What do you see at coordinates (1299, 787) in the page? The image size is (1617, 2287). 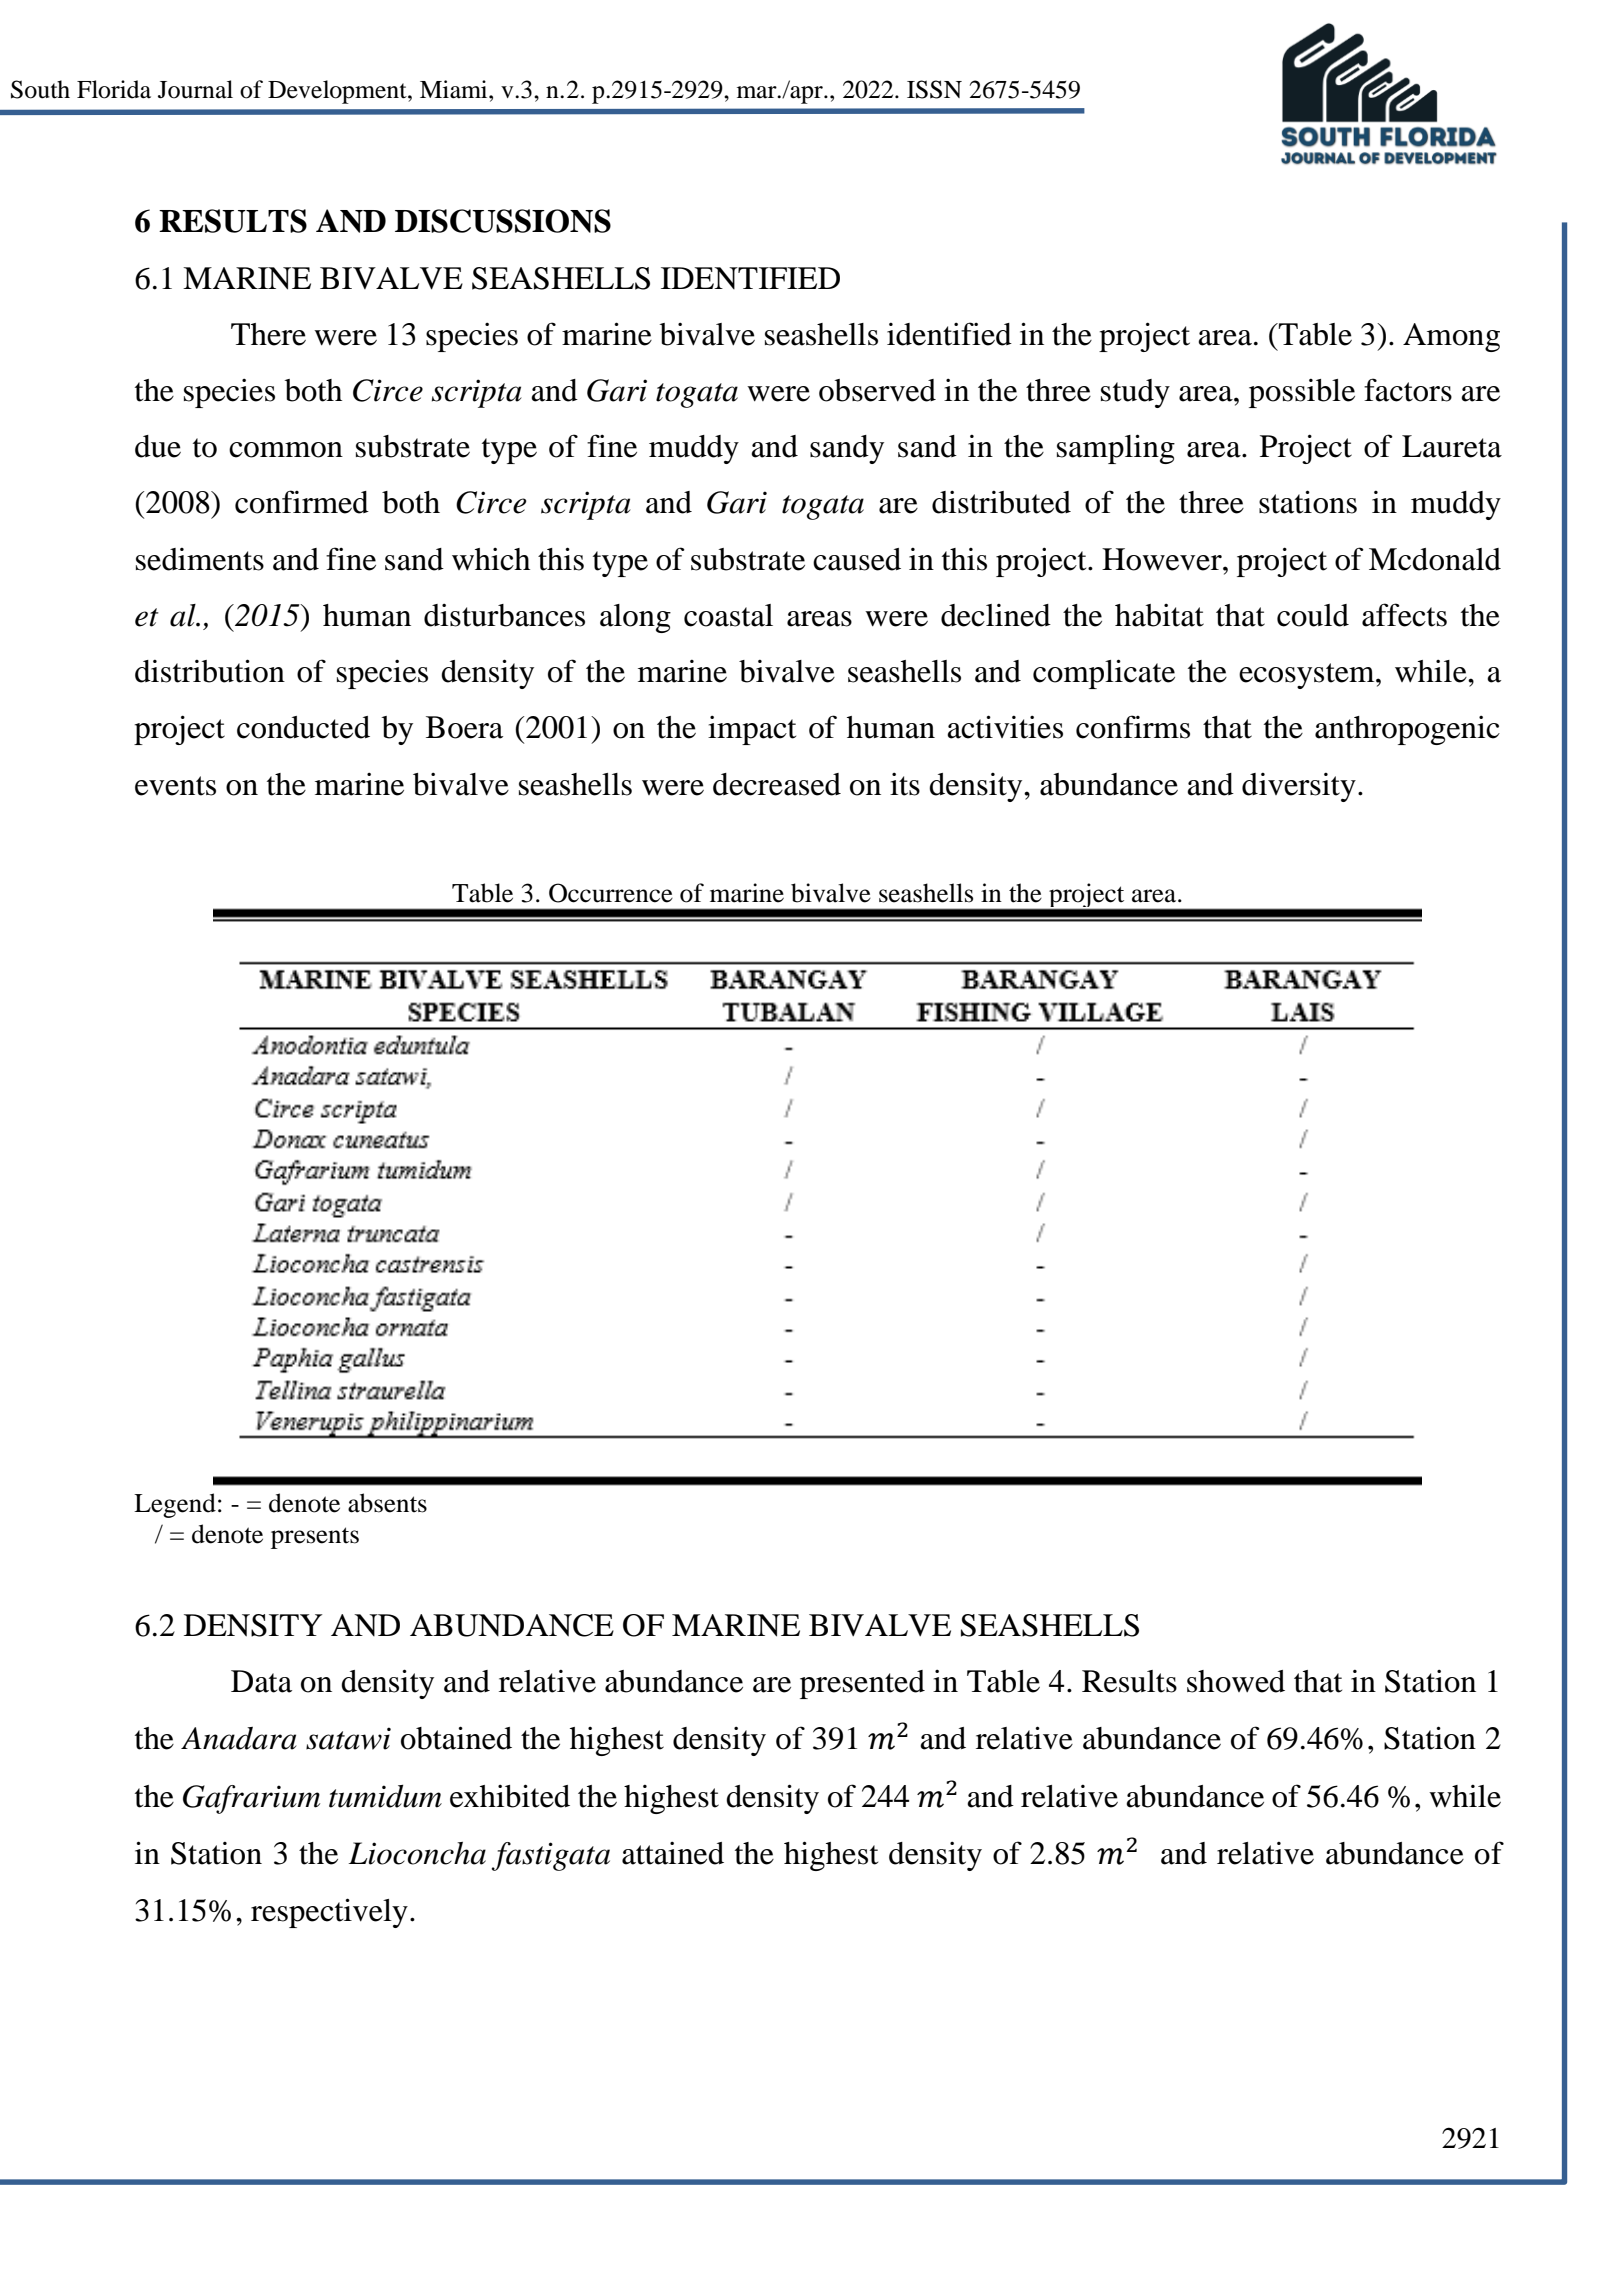 I see `diversity` at bounding box center [1299, 787].
